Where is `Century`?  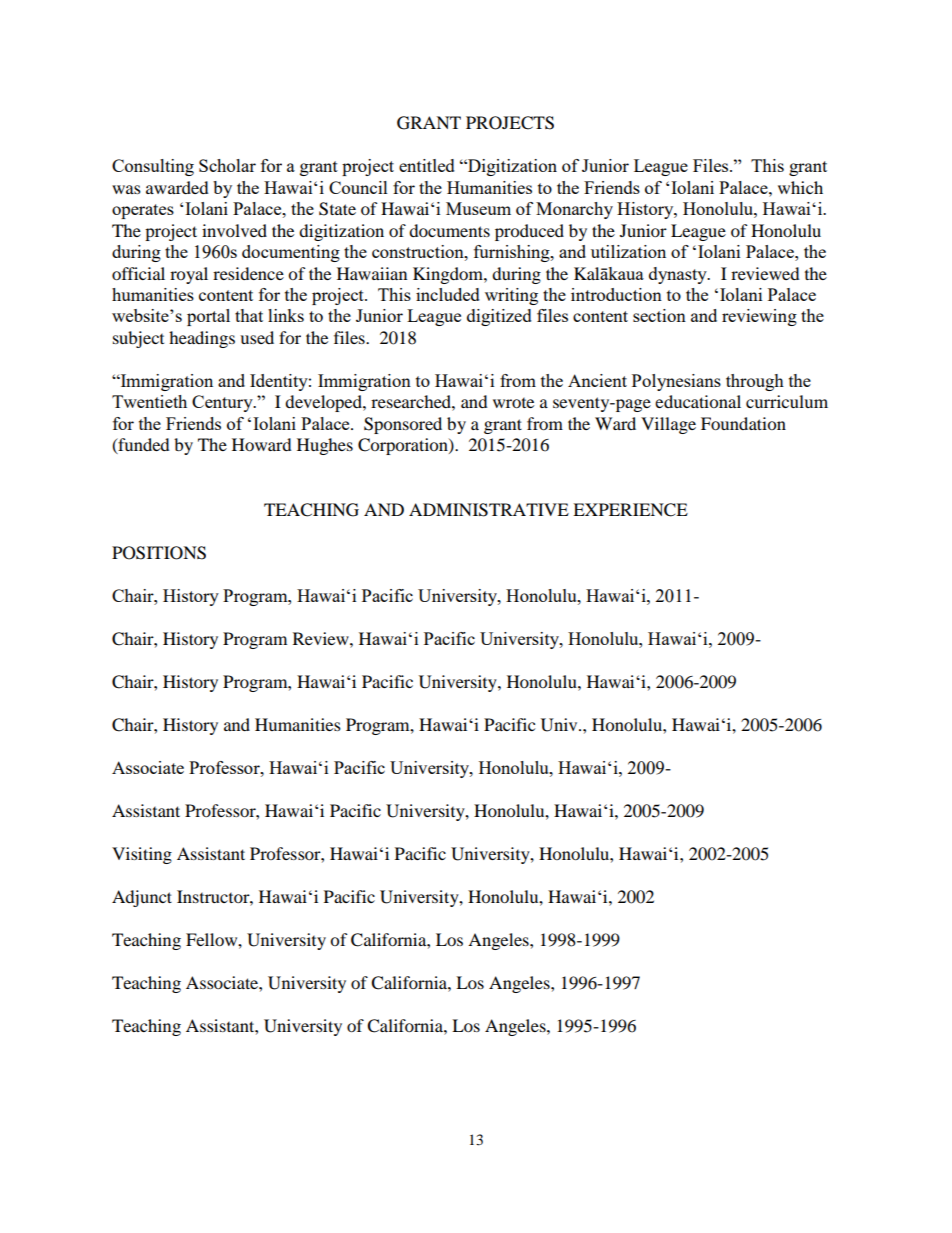
Century is located at coordinates (223, 403).
